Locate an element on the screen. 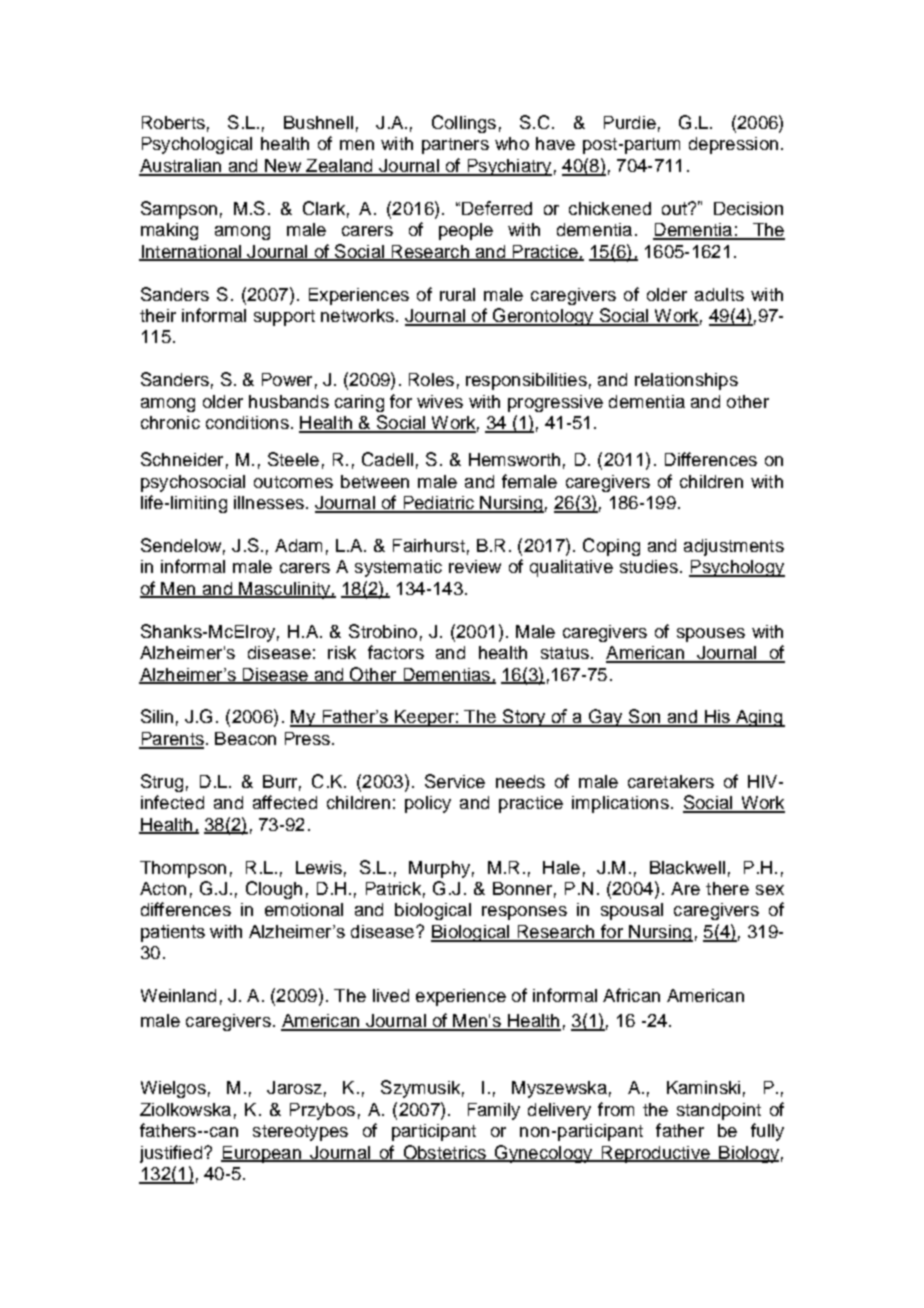 The image size is (924, 1308). Blackwell is located at coordinates (687, 867).
